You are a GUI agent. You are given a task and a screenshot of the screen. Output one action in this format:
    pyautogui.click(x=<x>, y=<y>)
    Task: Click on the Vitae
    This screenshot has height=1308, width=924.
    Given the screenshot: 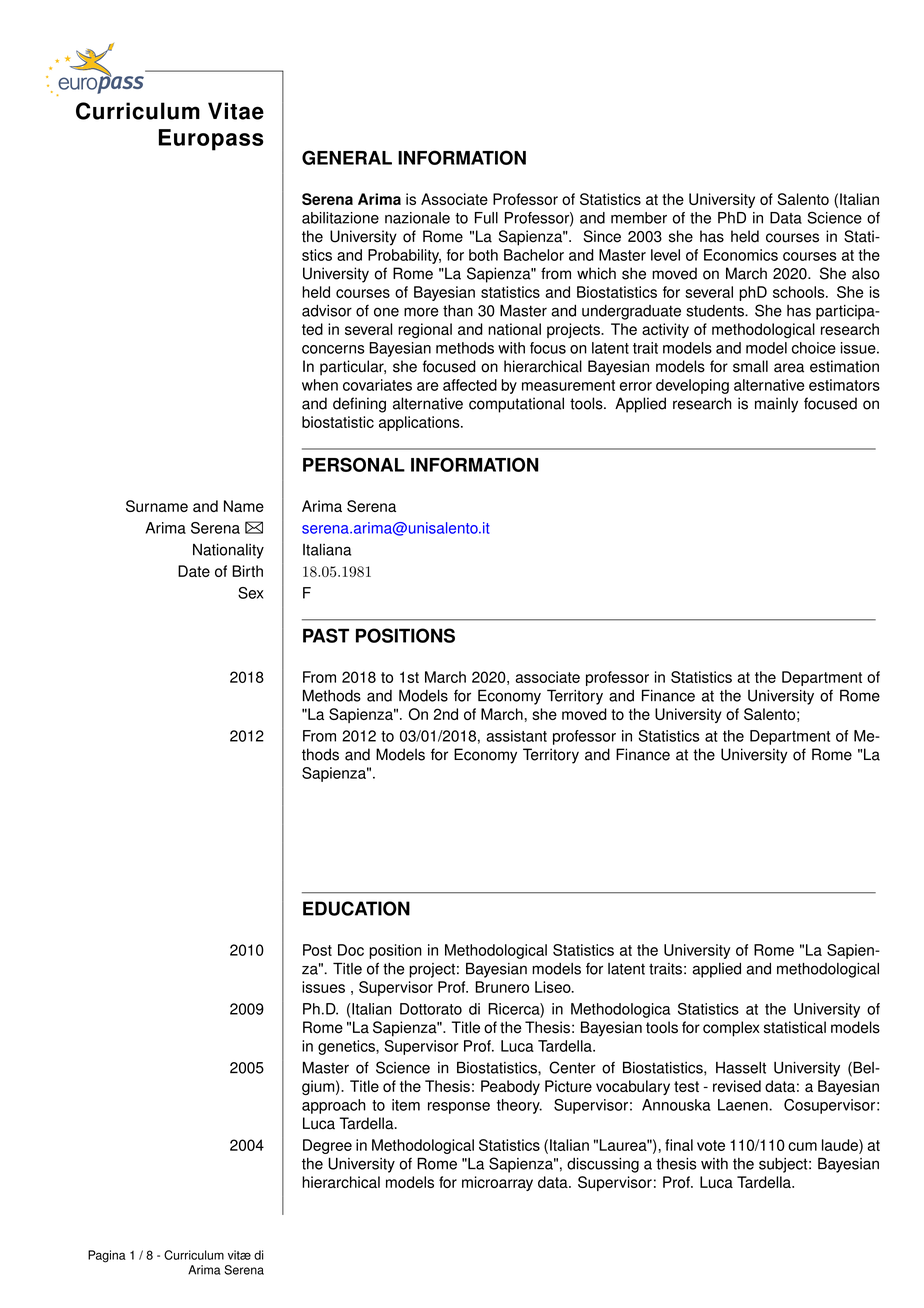 What is the action you would take?
    pyautogui.click(x=236, y=111)
